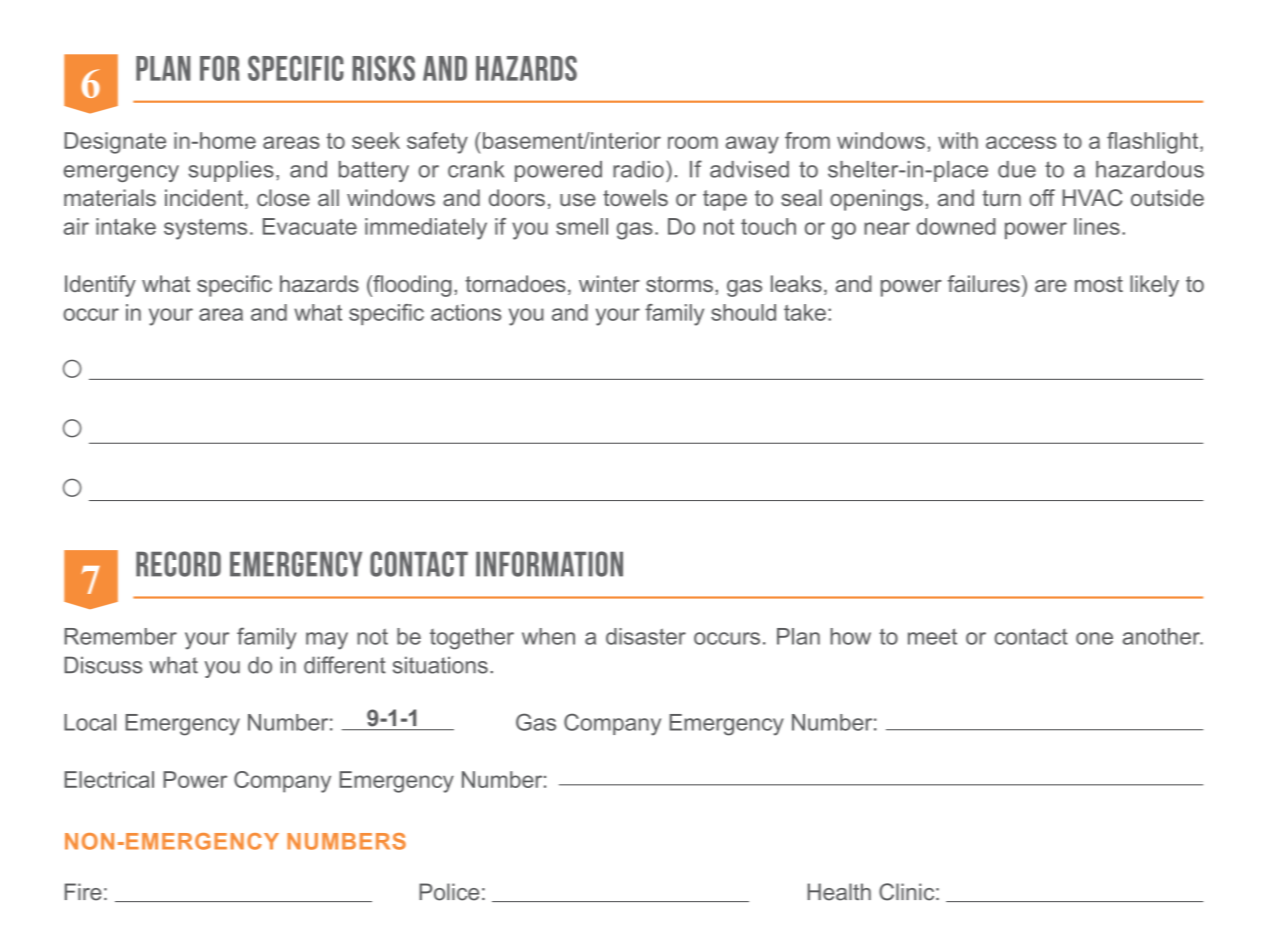 The width and height of the screenshot is (1270, 952). I want to click on Local, so click(90, 722).
